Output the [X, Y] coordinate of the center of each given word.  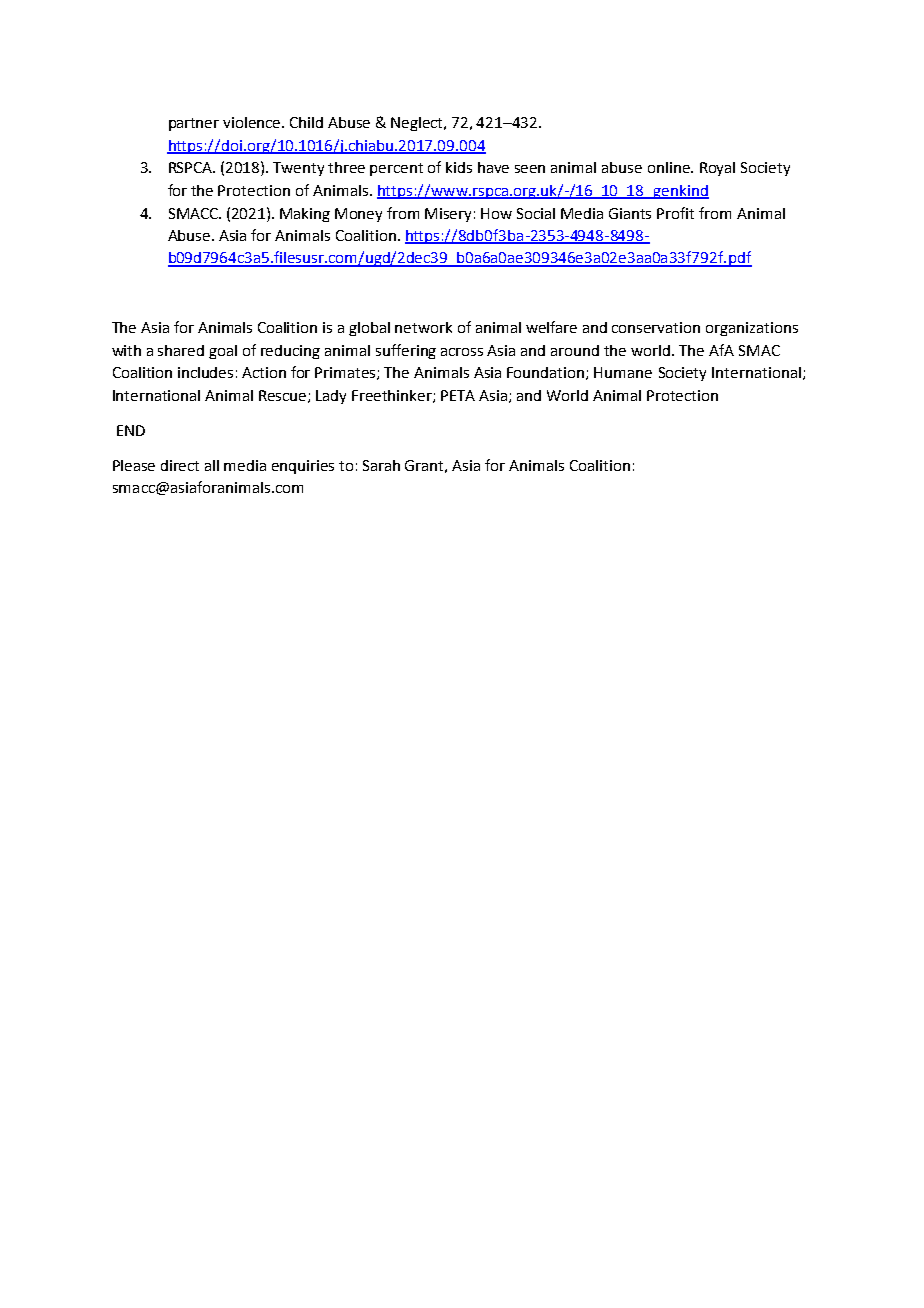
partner [194, 124]
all [212, 465]
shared [181, 350]
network [423, 327]
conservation [656, 327]
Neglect [418, 124]
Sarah [381, 465]
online [670, 167]
